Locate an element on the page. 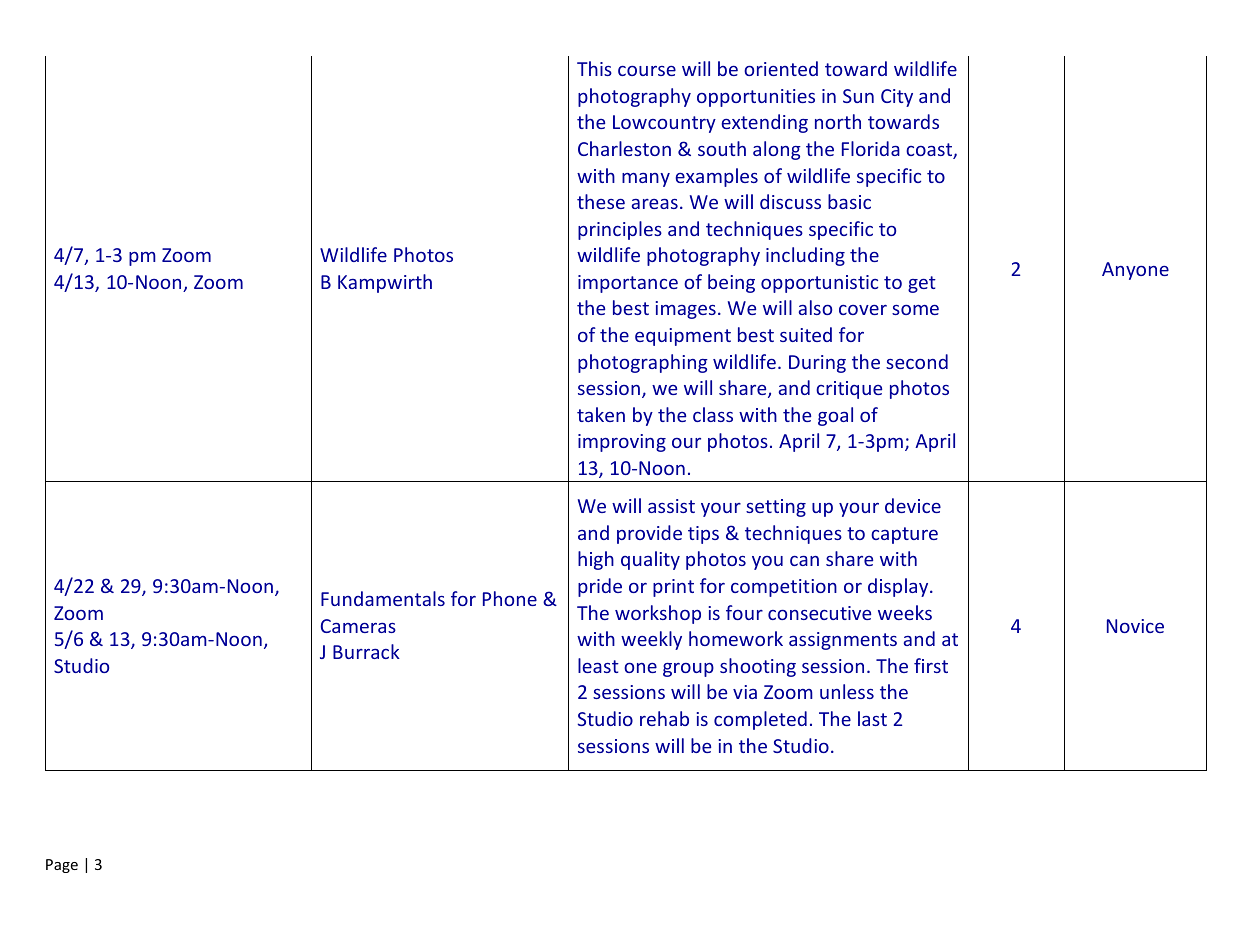 Image resolution: width=1233 pixels, height=952 pixels. taken is located at coordinates (601, 414).
